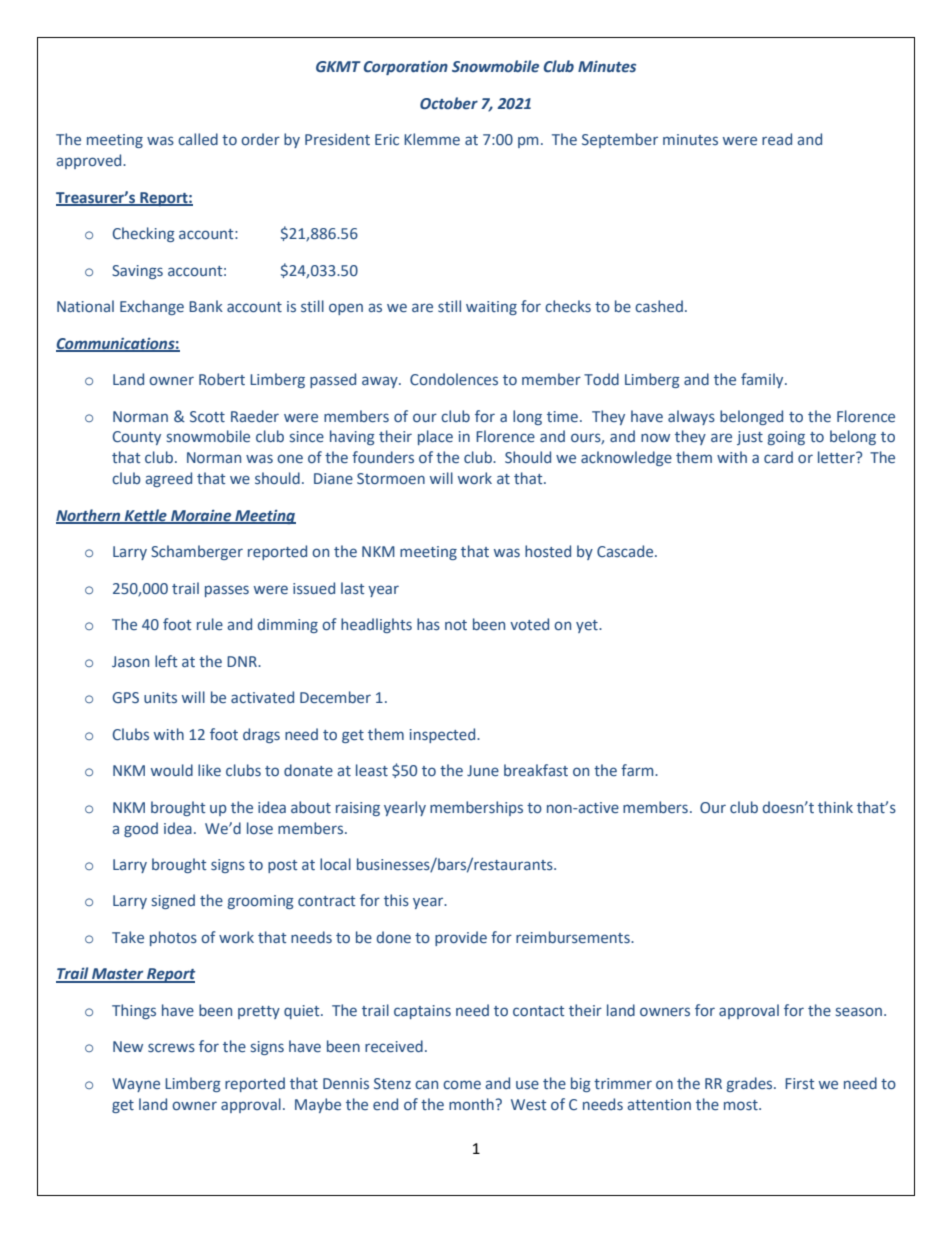  Describe the element at coordinates (198, 139) in the screenshot. I see `called` at that location.
